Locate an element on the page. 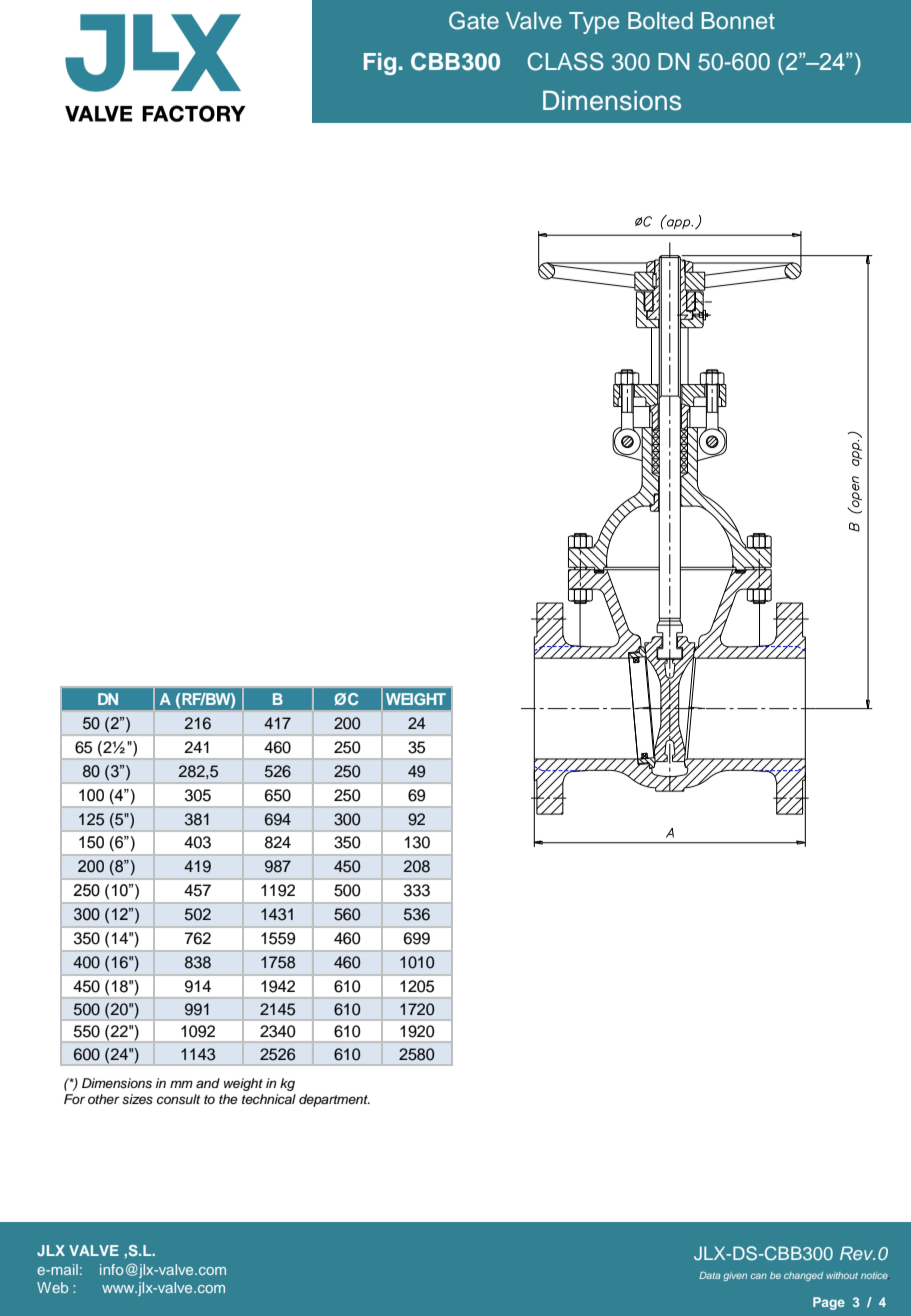 This page has height=1316, width=911. can is located at coordinates (759, 1276).
